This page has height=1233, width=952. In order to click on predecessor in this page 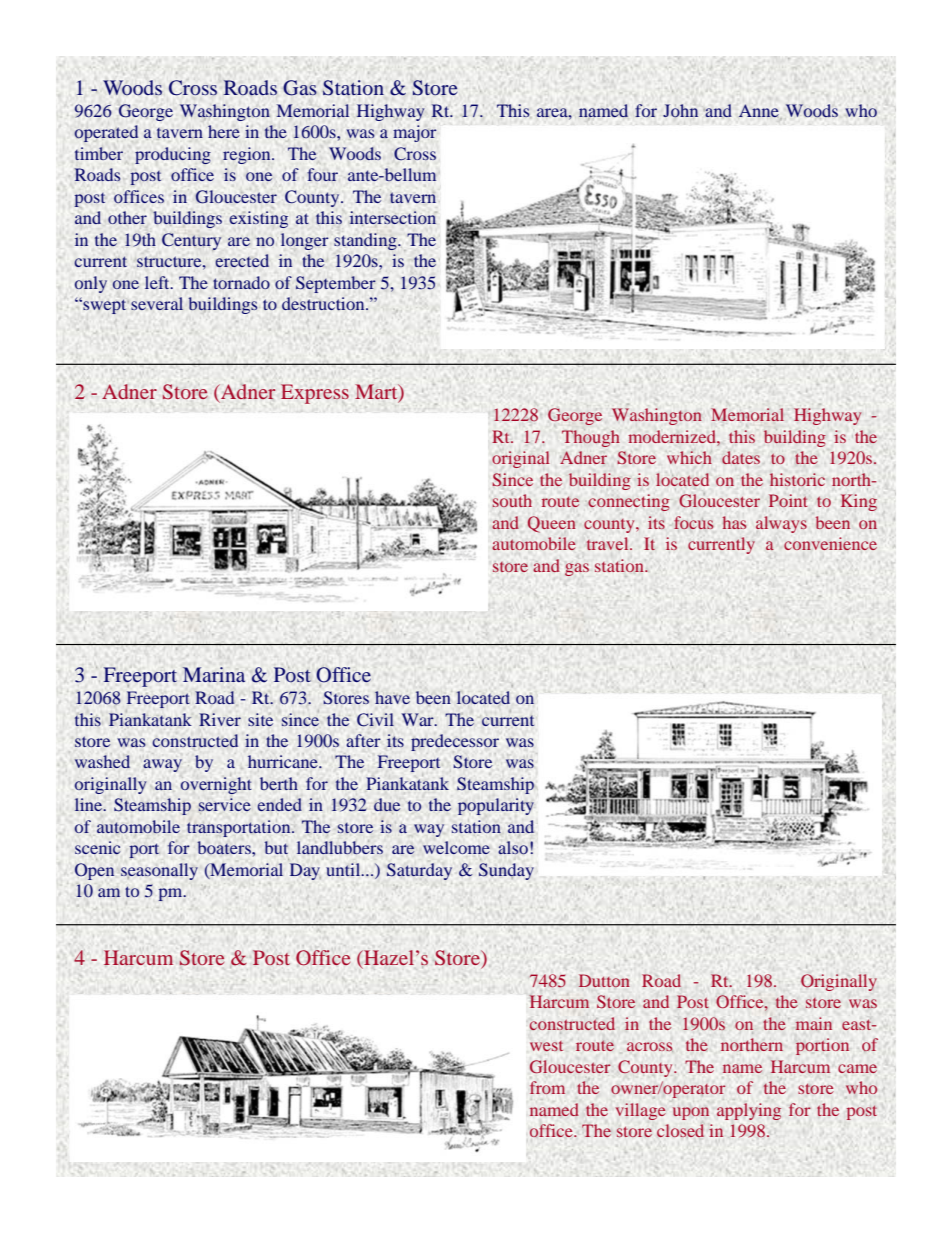, I will do `click(455, 742)`.
